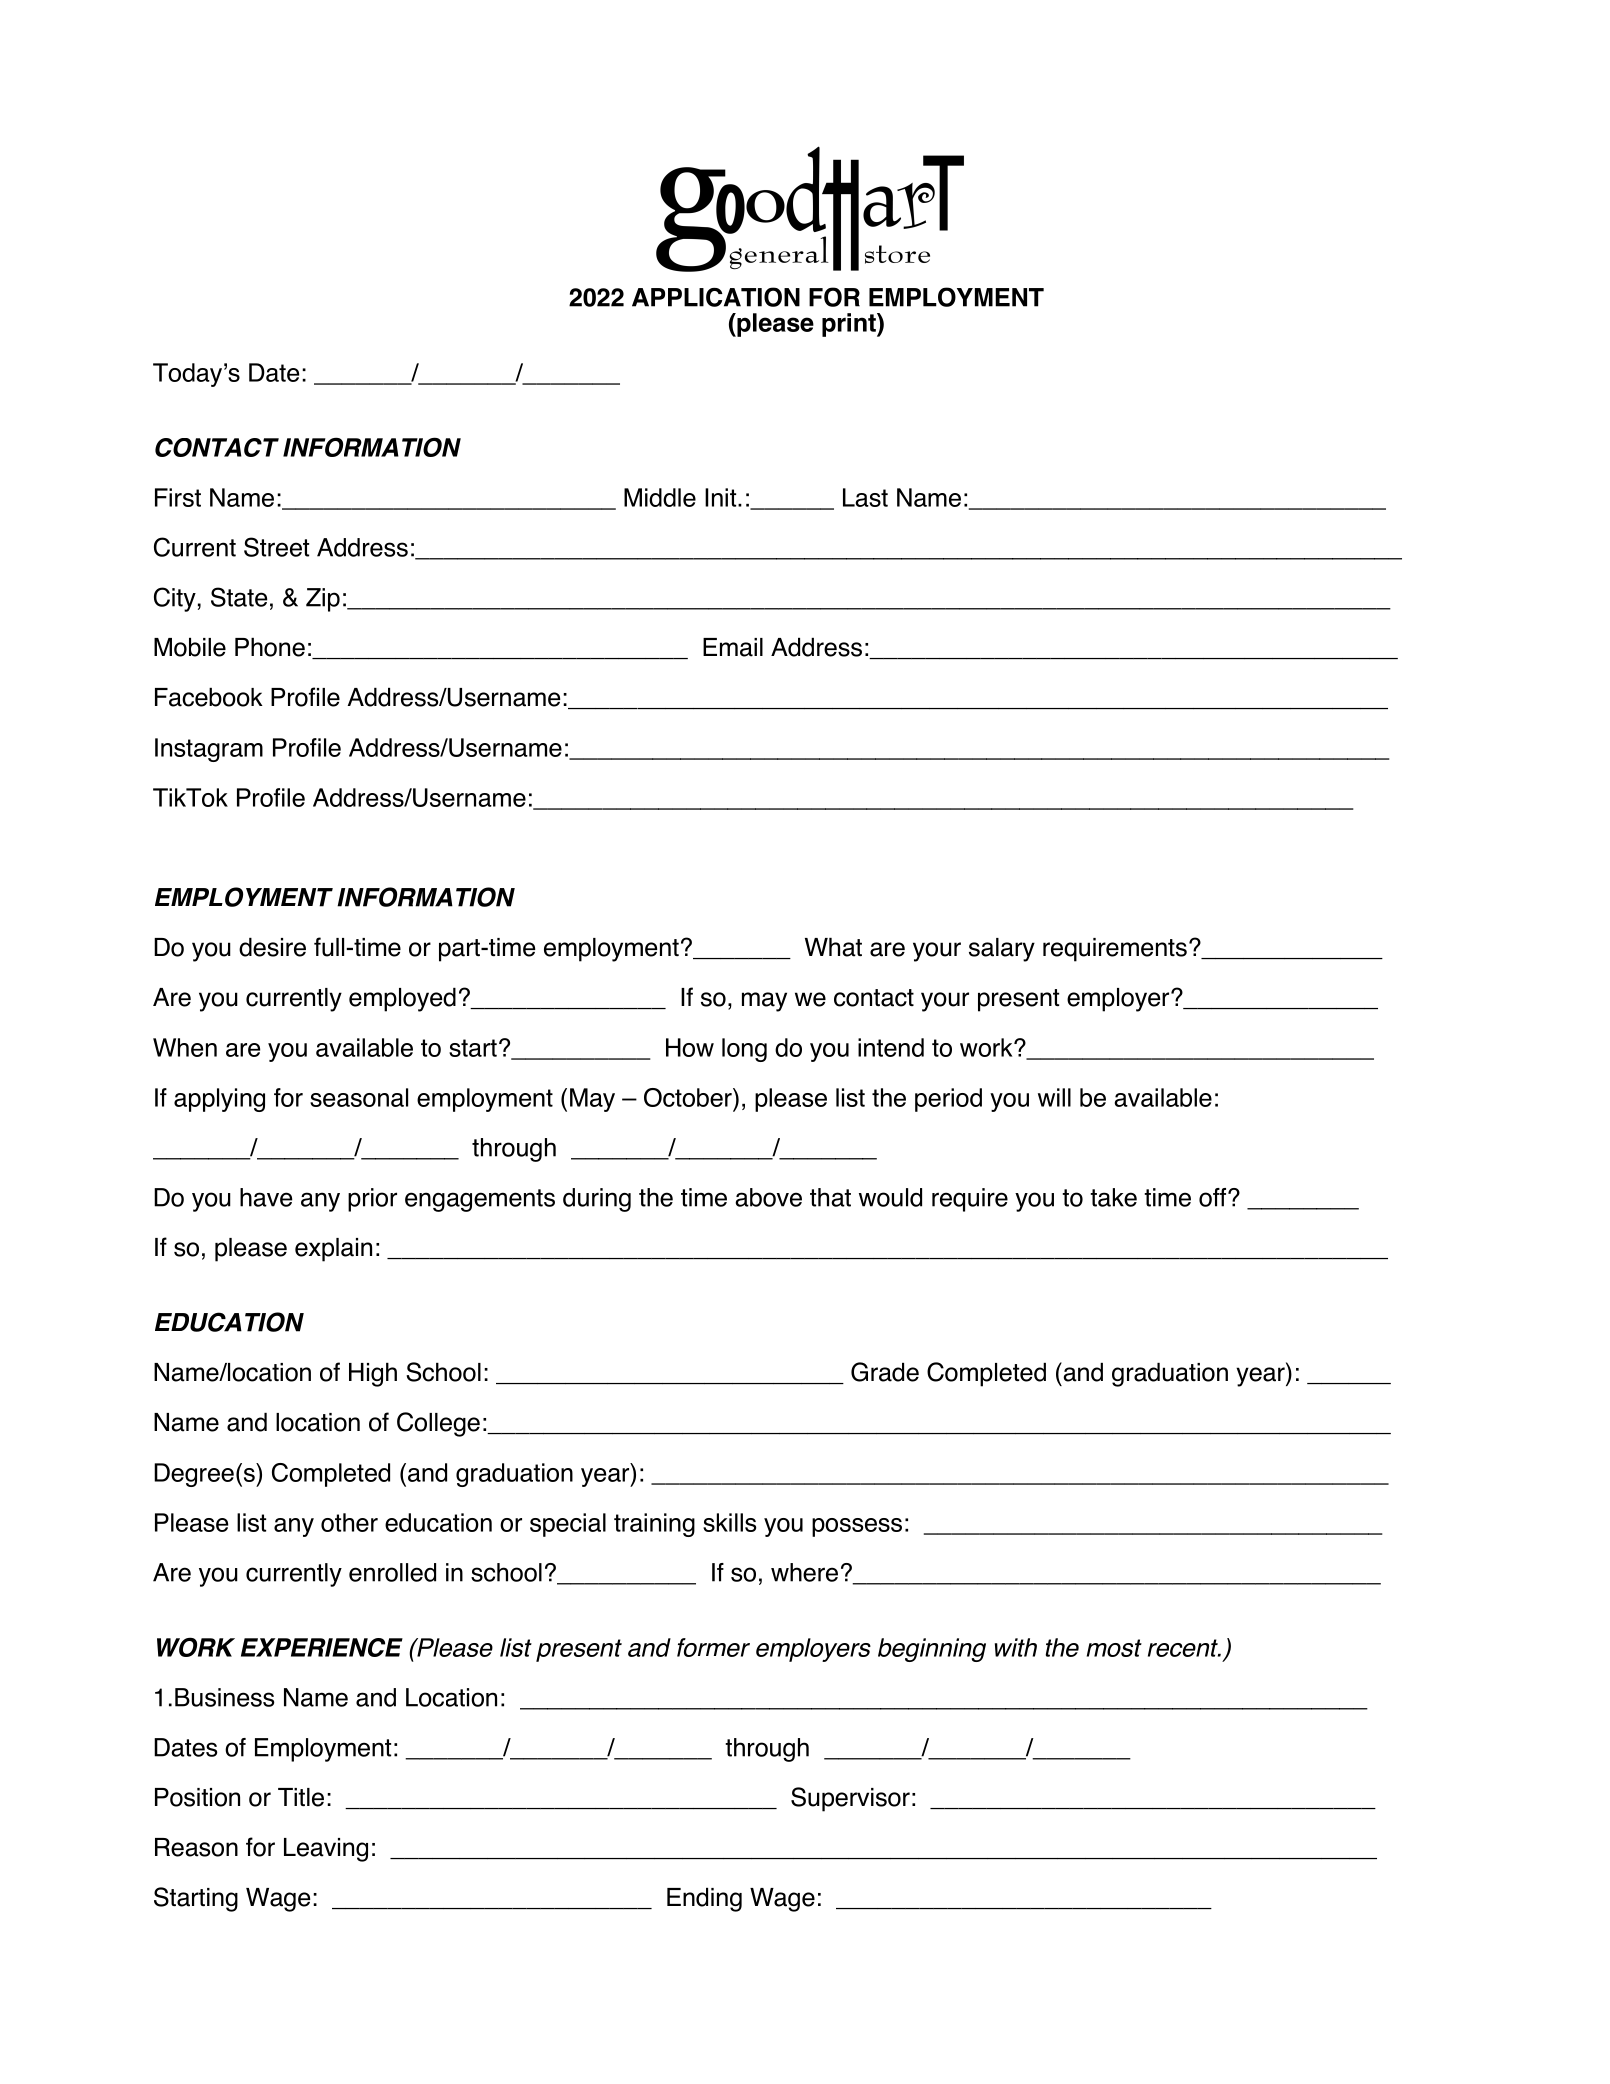 This image has width=1610, height=2084. I want to click on Ending, so click(704, 1900).
